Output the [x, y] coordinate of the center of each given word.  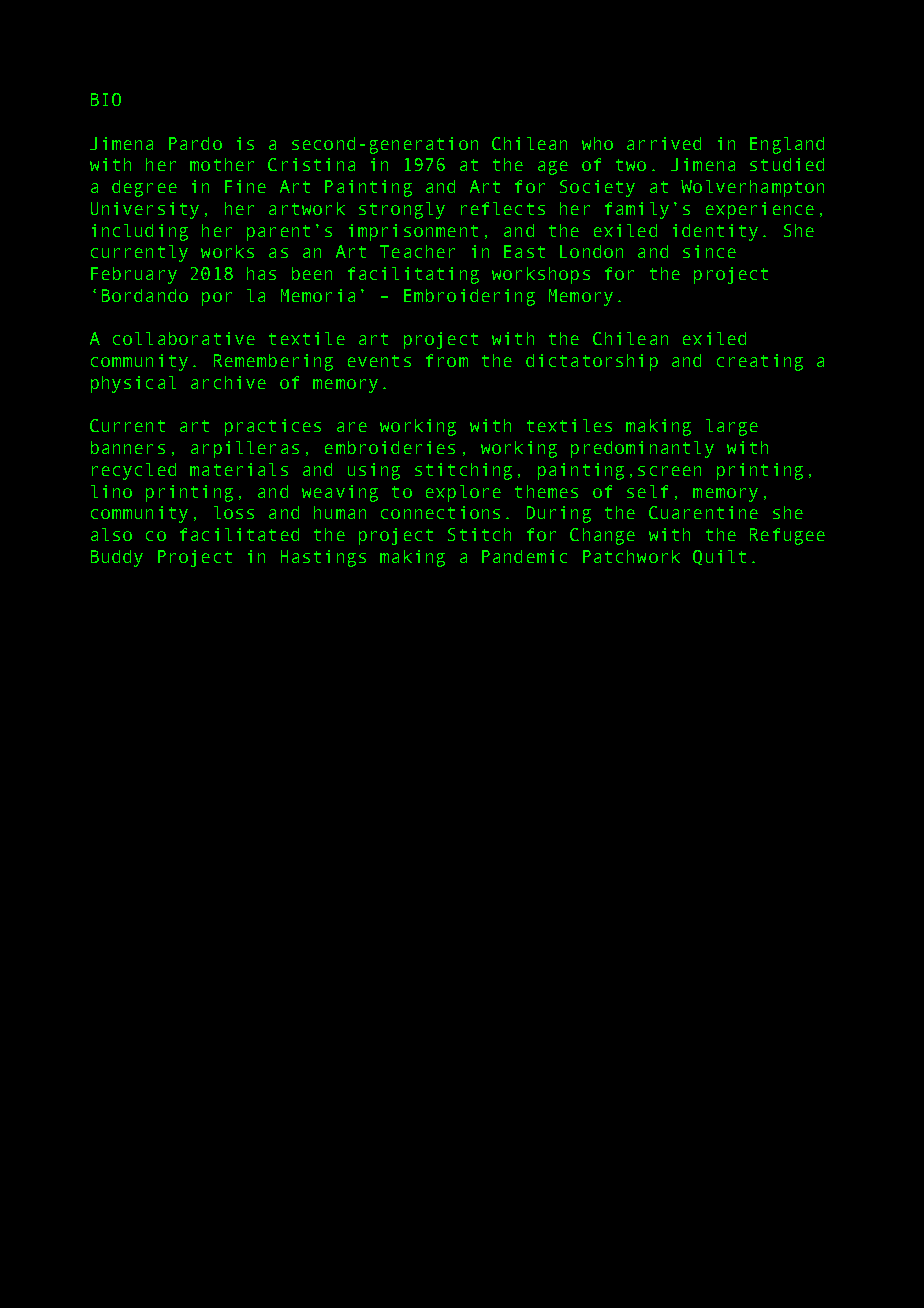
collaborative [184, 338]
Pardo [195, 143]
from [447, 360]
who [597, 143]
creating [760, 362]
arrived [664, 143]
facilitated [239, 534]
